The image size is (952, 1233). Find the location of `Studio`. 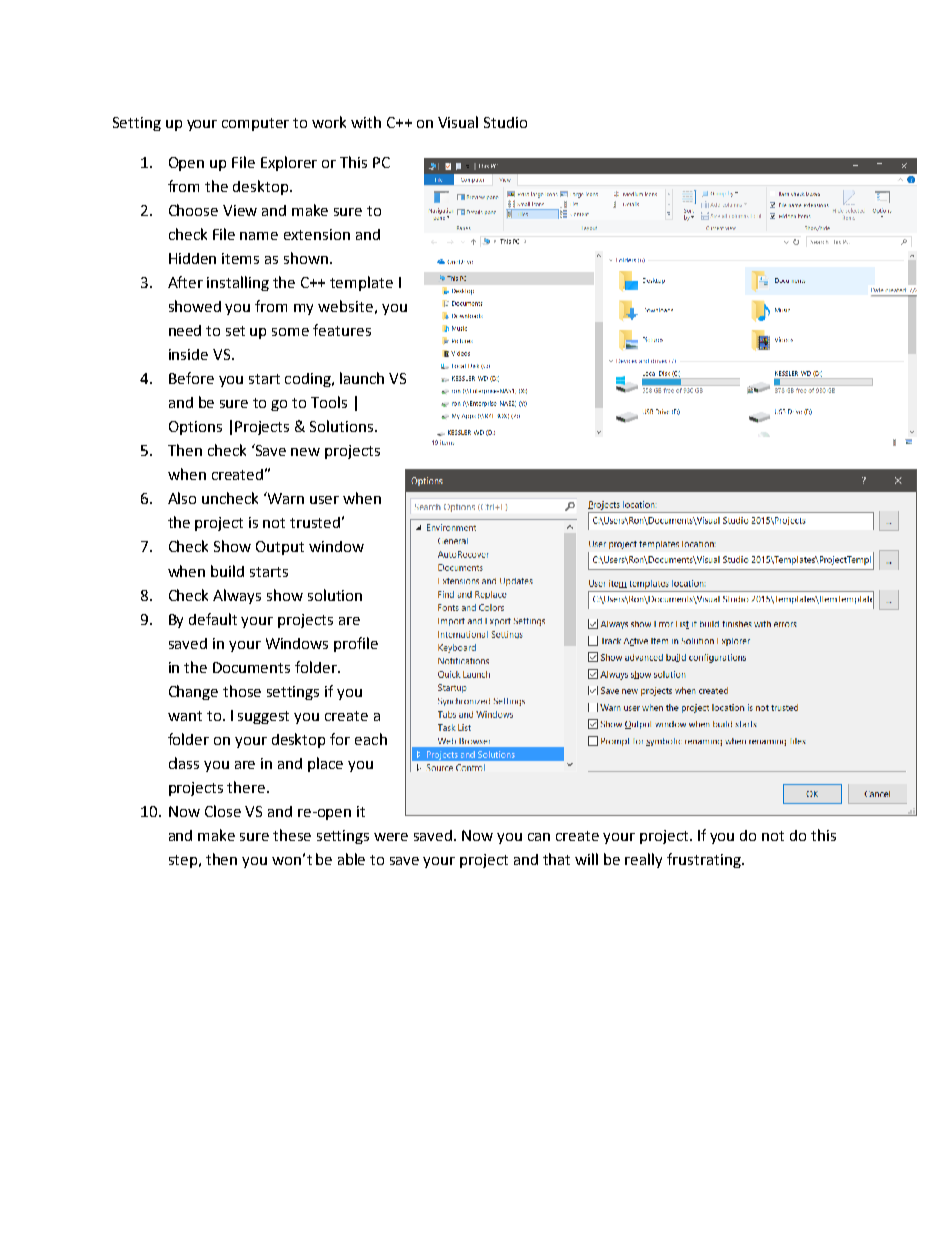

Studio is located at coordinates (505, 122).
